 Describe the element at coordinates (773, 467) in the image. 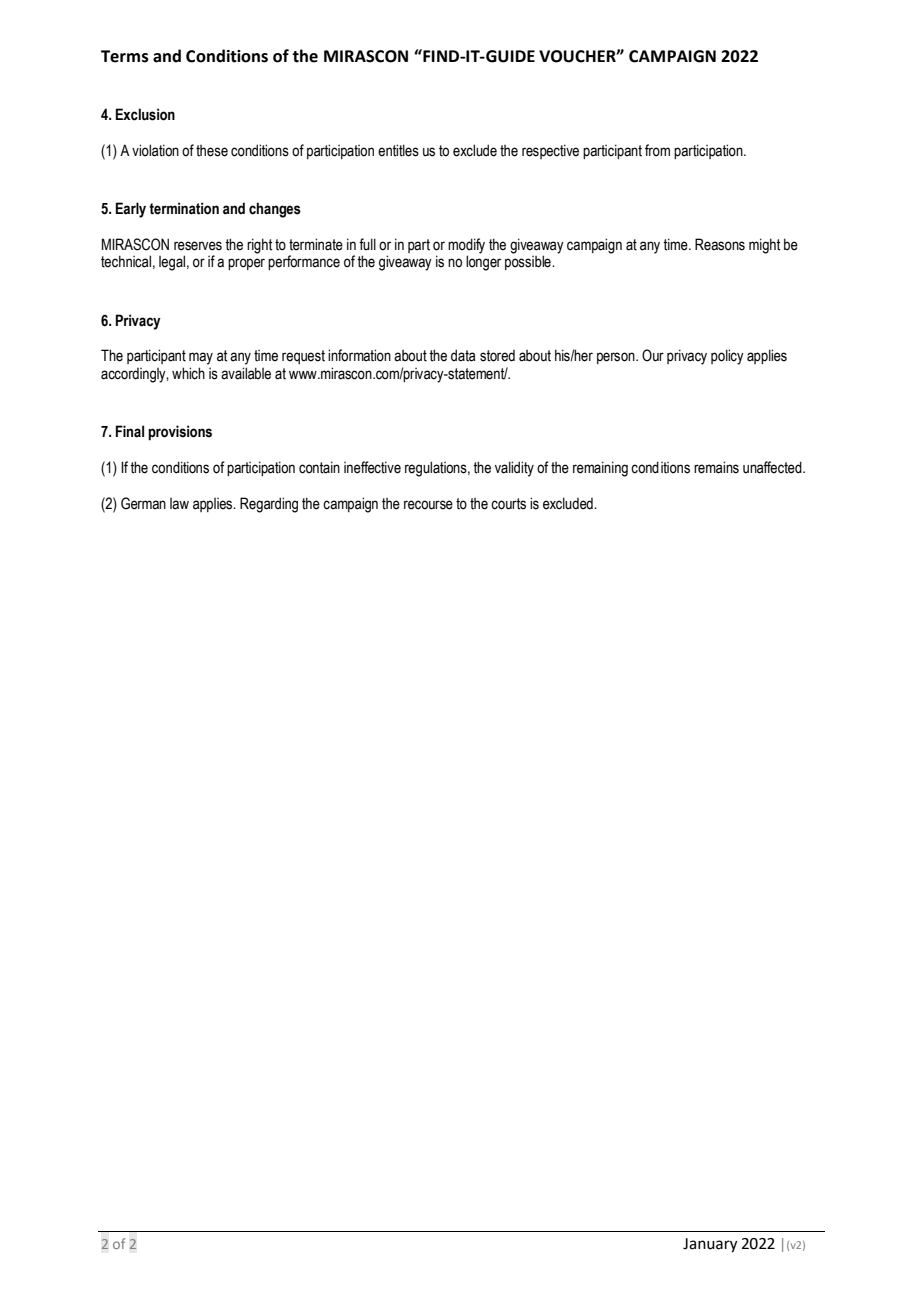

I see `unaffected` at that location.
